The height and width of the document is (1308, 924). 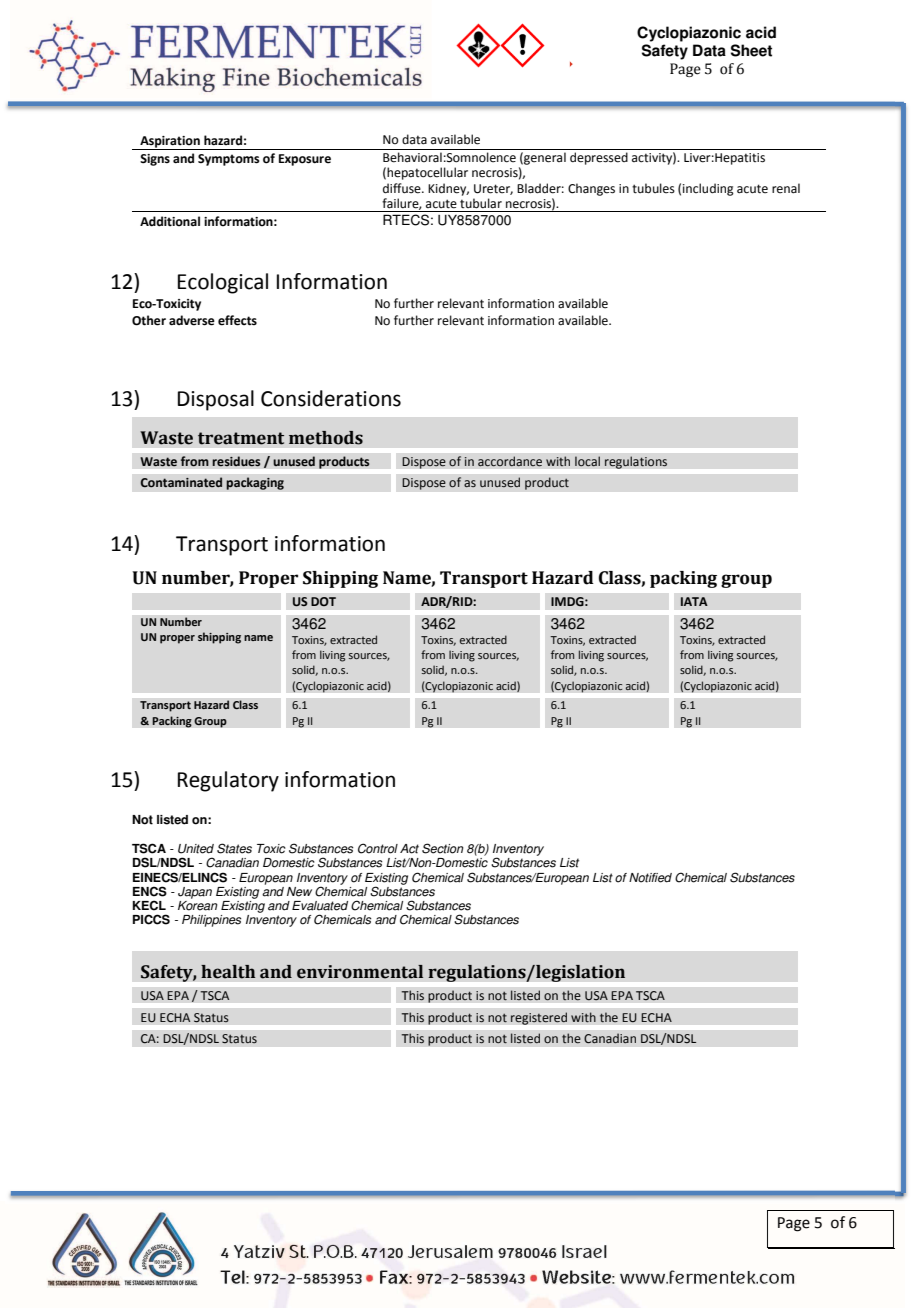 I want to click on registered, so click(x=539, y=1018).
